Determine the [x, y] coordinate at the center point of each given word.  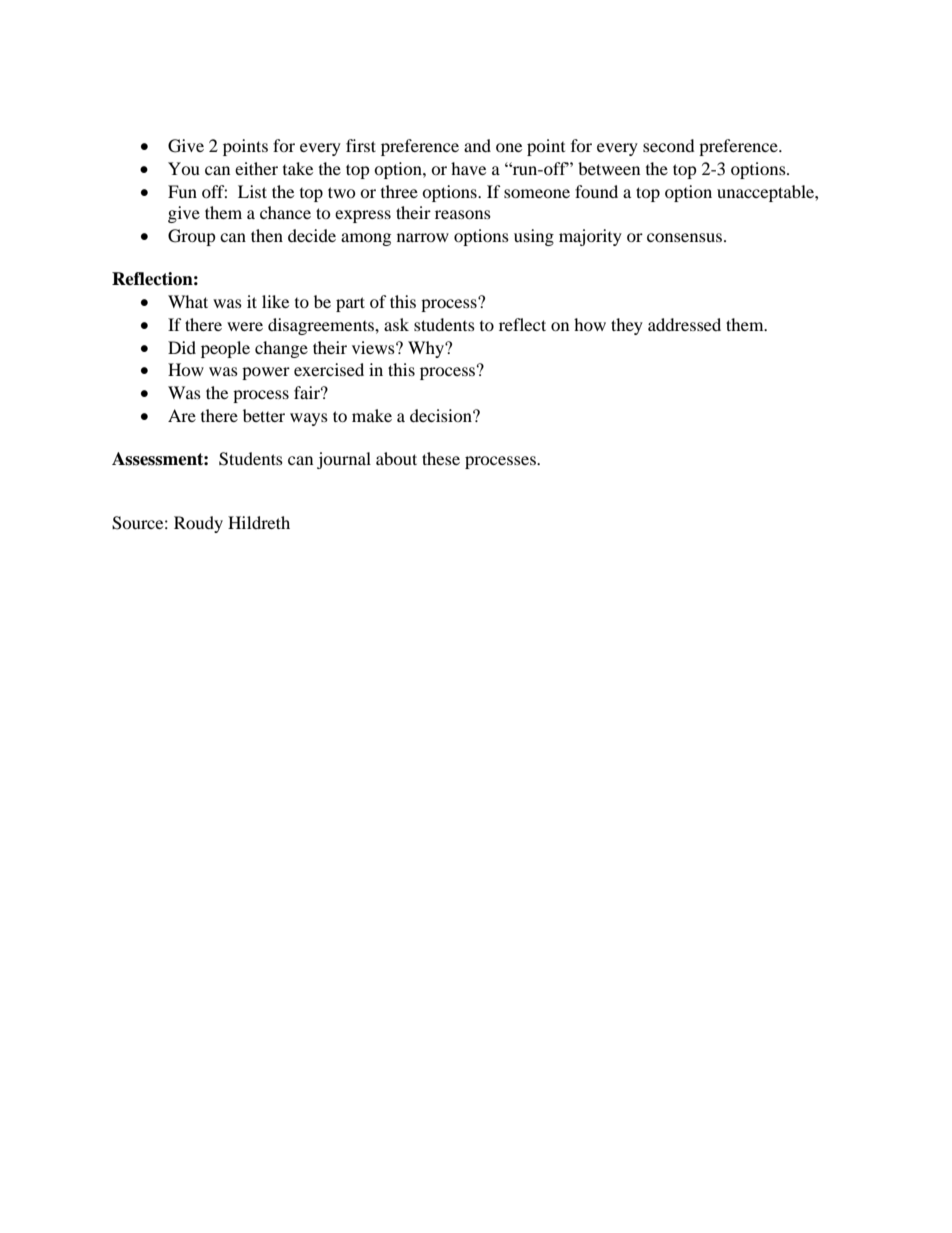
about [396, 458]
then [267, 235]
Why [427, 349]
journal [344, 460]
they [627, 326]
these [441, 458]
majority [590, 237]
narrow [423, 237]
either [256, 168]
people [225, 349]
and [477, 145]
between [609, 168]
